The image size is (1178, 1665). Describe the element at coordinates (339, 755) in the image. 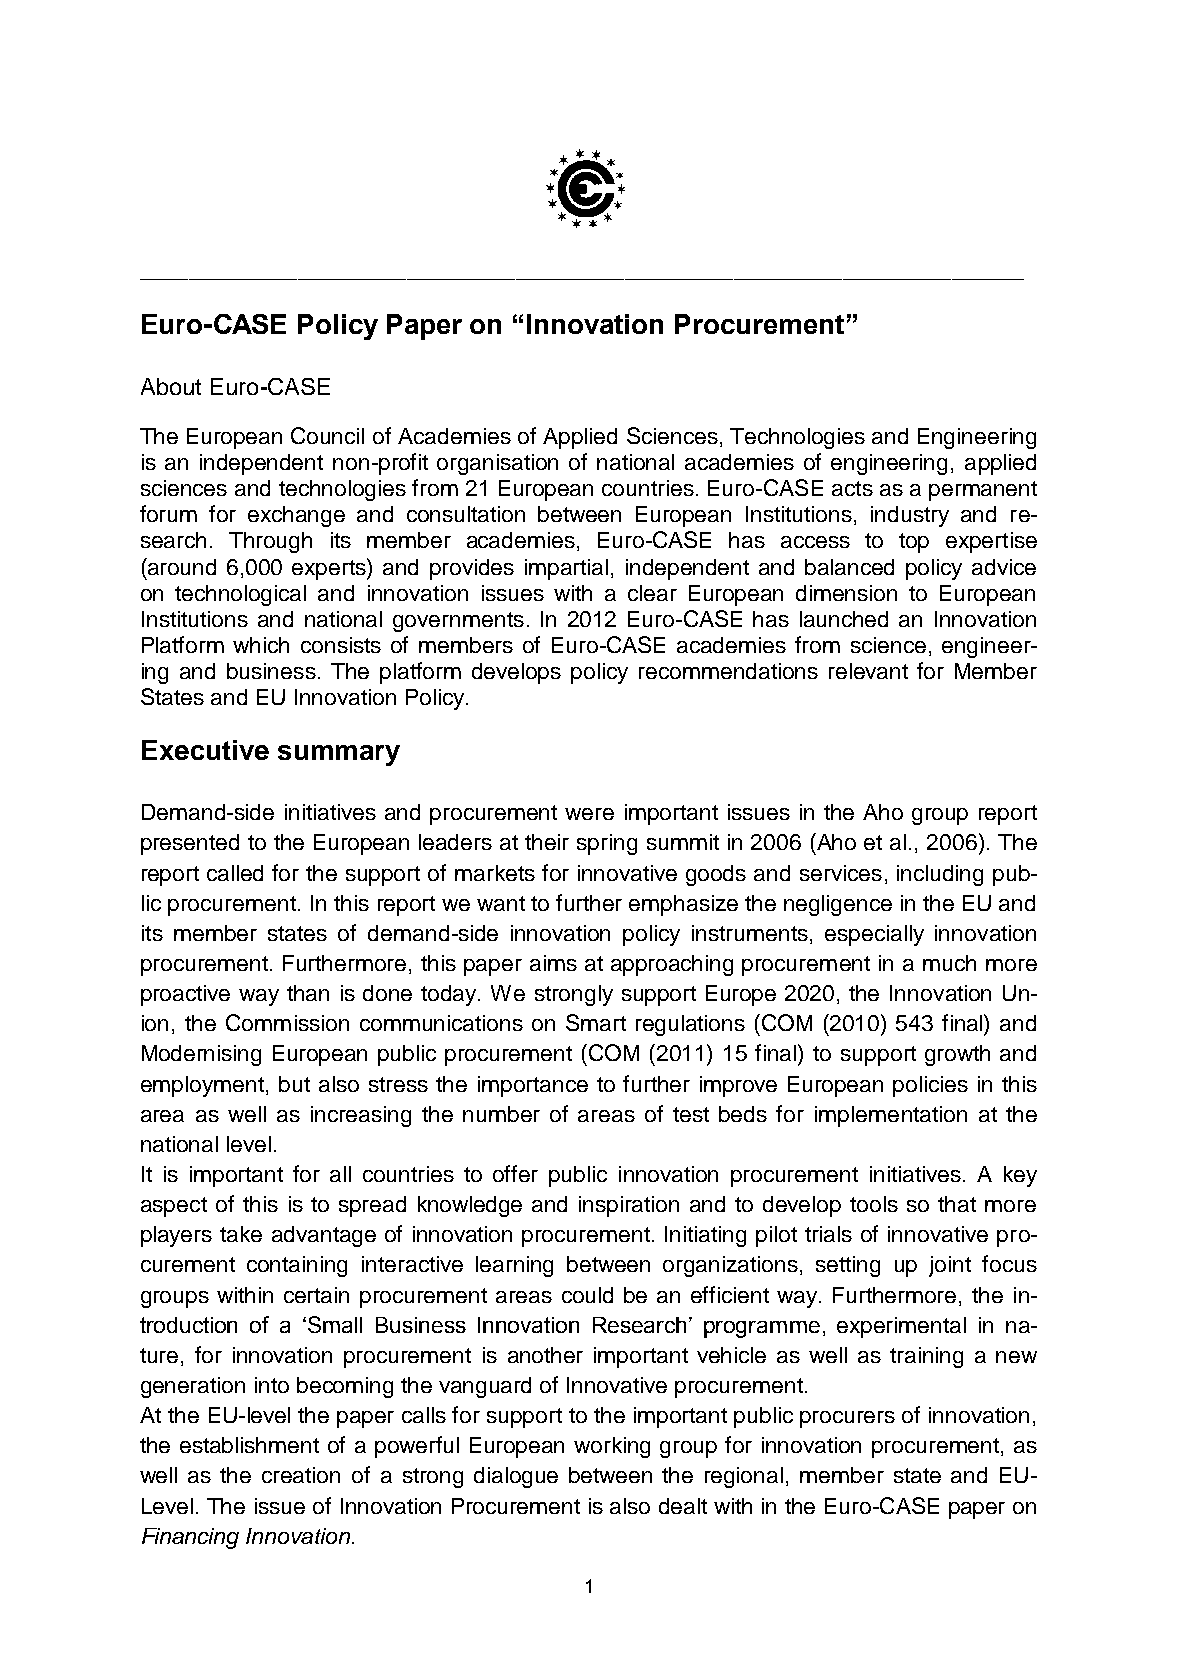

I see `summary` at that location.
